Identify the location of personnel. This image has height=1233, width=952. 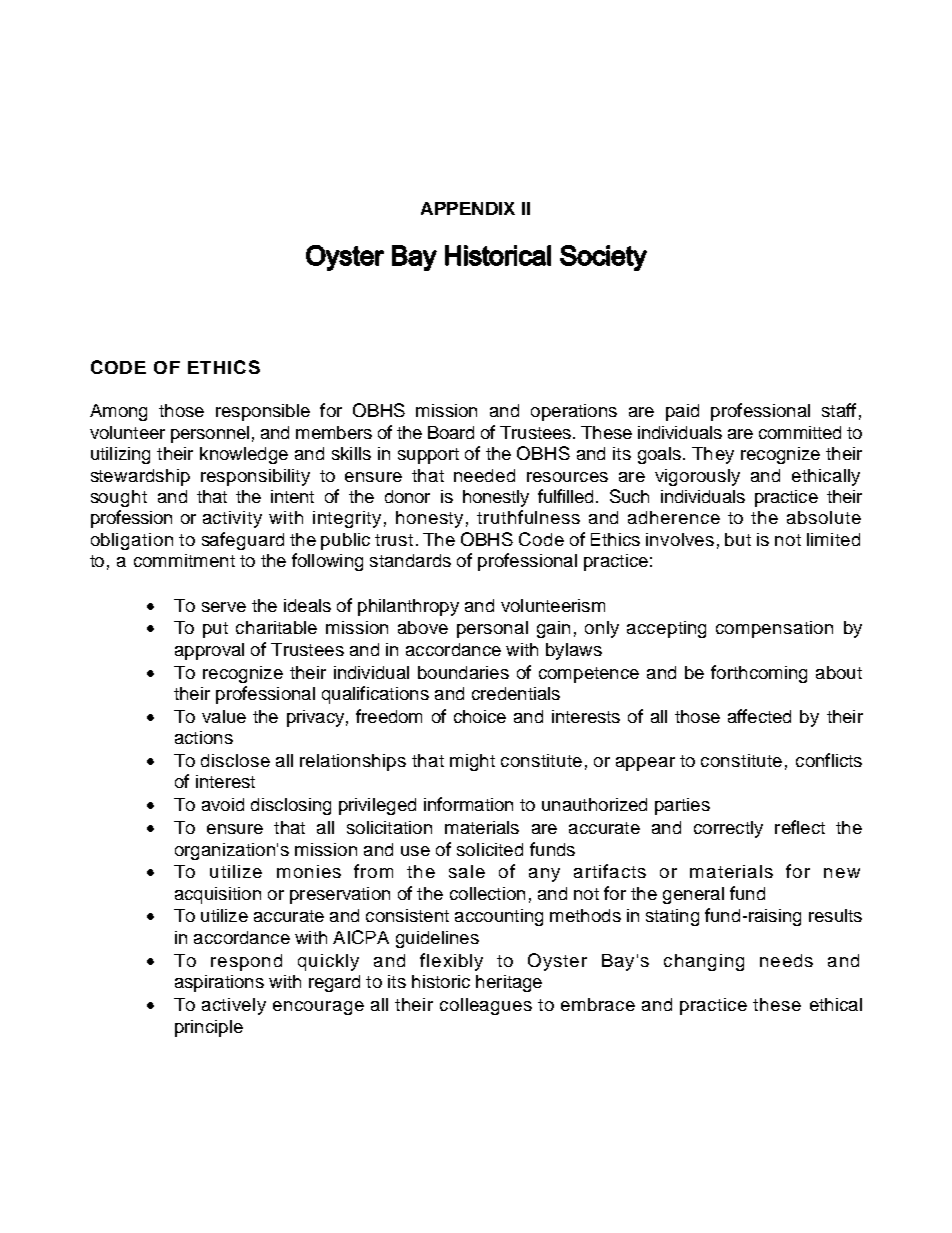
(210, 434).
